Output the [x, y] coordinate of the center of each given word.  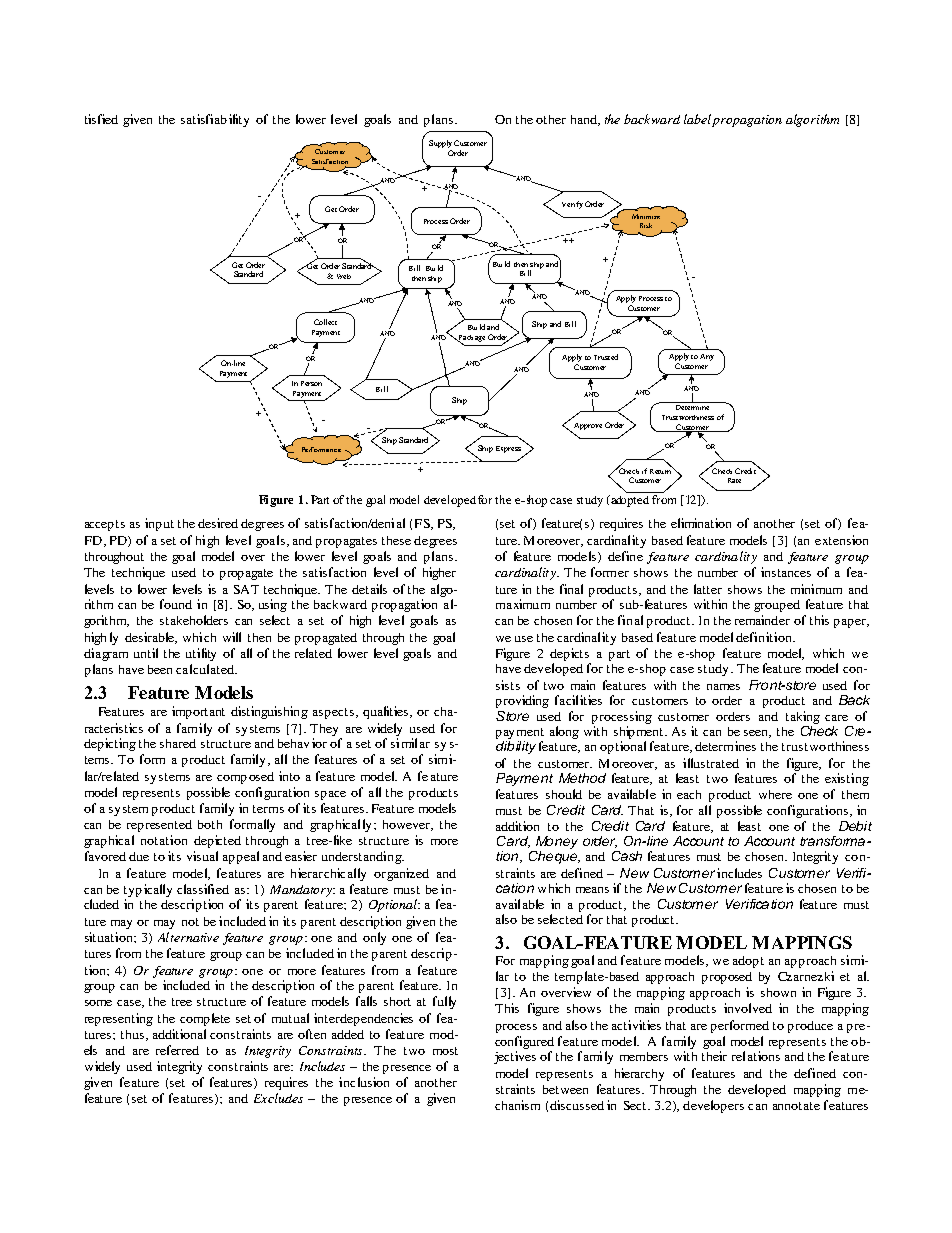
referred [177, 1050]
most [445, 1051]
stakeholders [194, 620]
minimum [816, 589]
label [697, 119]
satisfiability [215, 120]
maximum [523, 604]
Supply [440, 145]
